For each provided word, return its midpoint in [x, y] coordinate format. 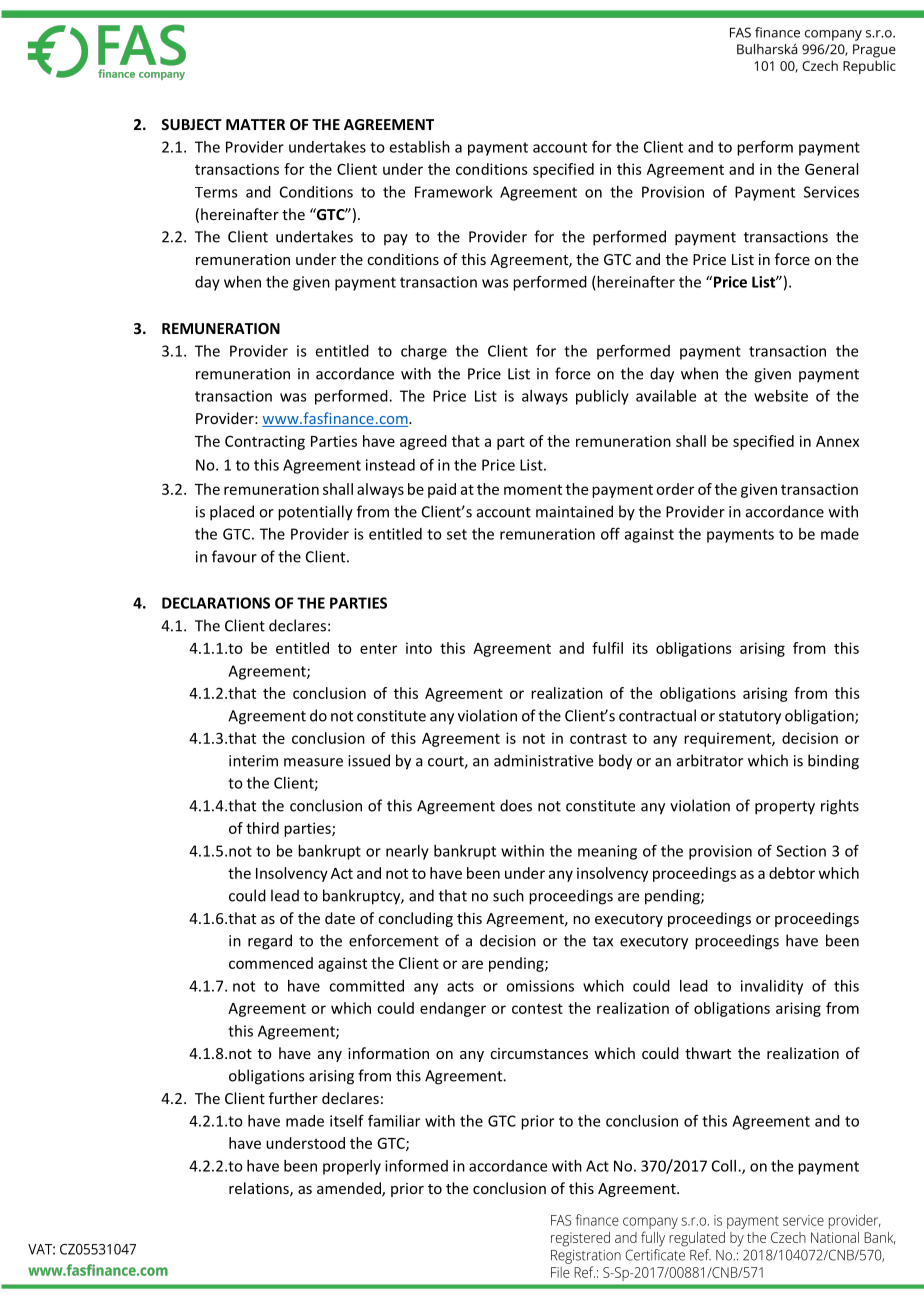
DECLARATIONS [216, 603]
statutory [750, 718]
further [293, 1098]
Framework [454, 192]
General [831, 169]
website [781, 396]
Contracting [265, 442]
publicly [602, 397]
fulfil [607, 648]
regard [270, 942]
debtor [792, 873]
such [508, 895]
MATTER [255, 124]
